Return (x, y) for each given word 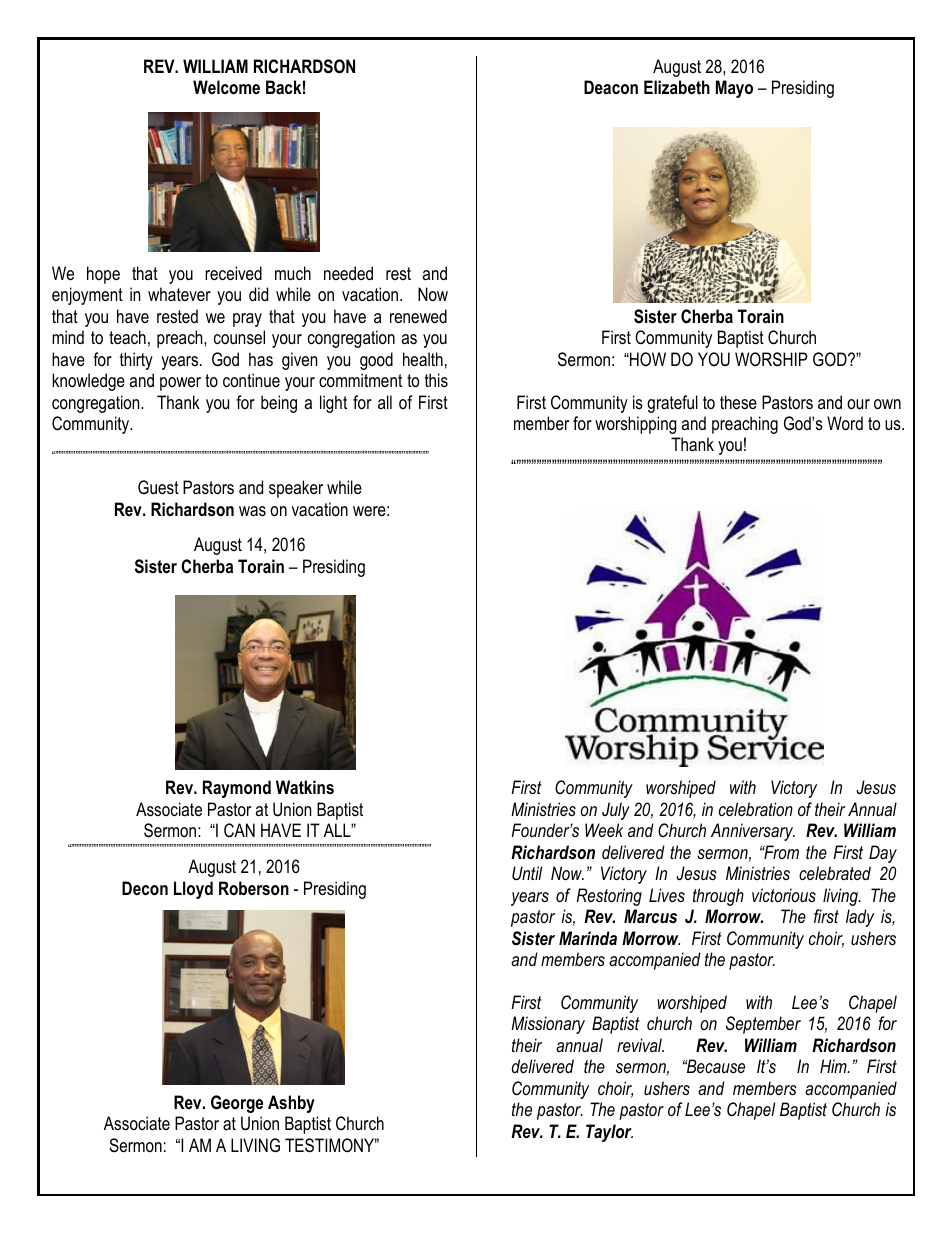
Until (527, 873)
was (252, 511)
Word (845, 423)
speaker (296, 489)
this (436, 380)
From (780, 852)
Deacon (611, 87)
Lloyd (193, 890)
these (738, 402)
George (237, 1104)
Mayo (734, 89)
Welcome (226, 87)
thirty (136, 361)
